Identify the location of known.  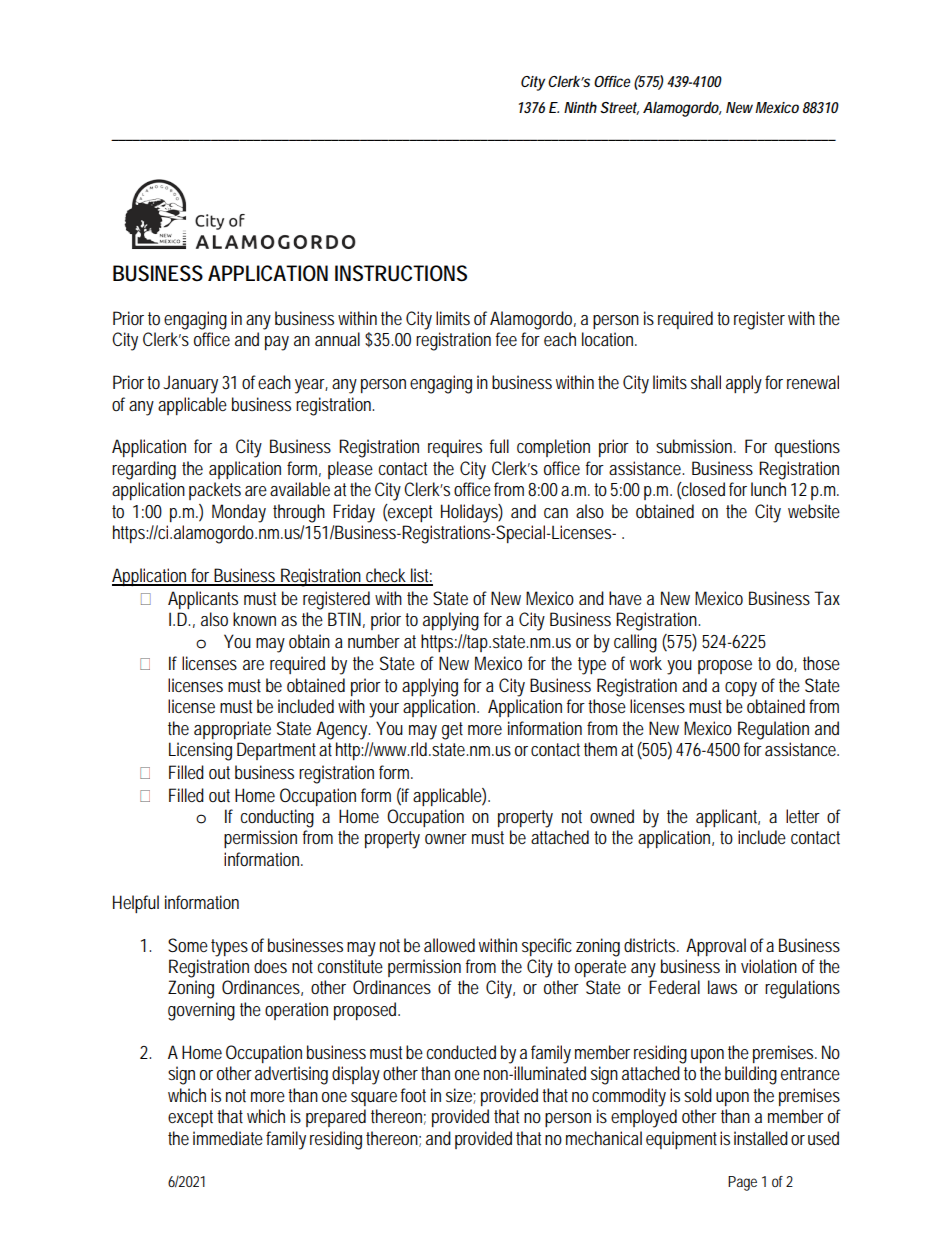
(254, 619).
